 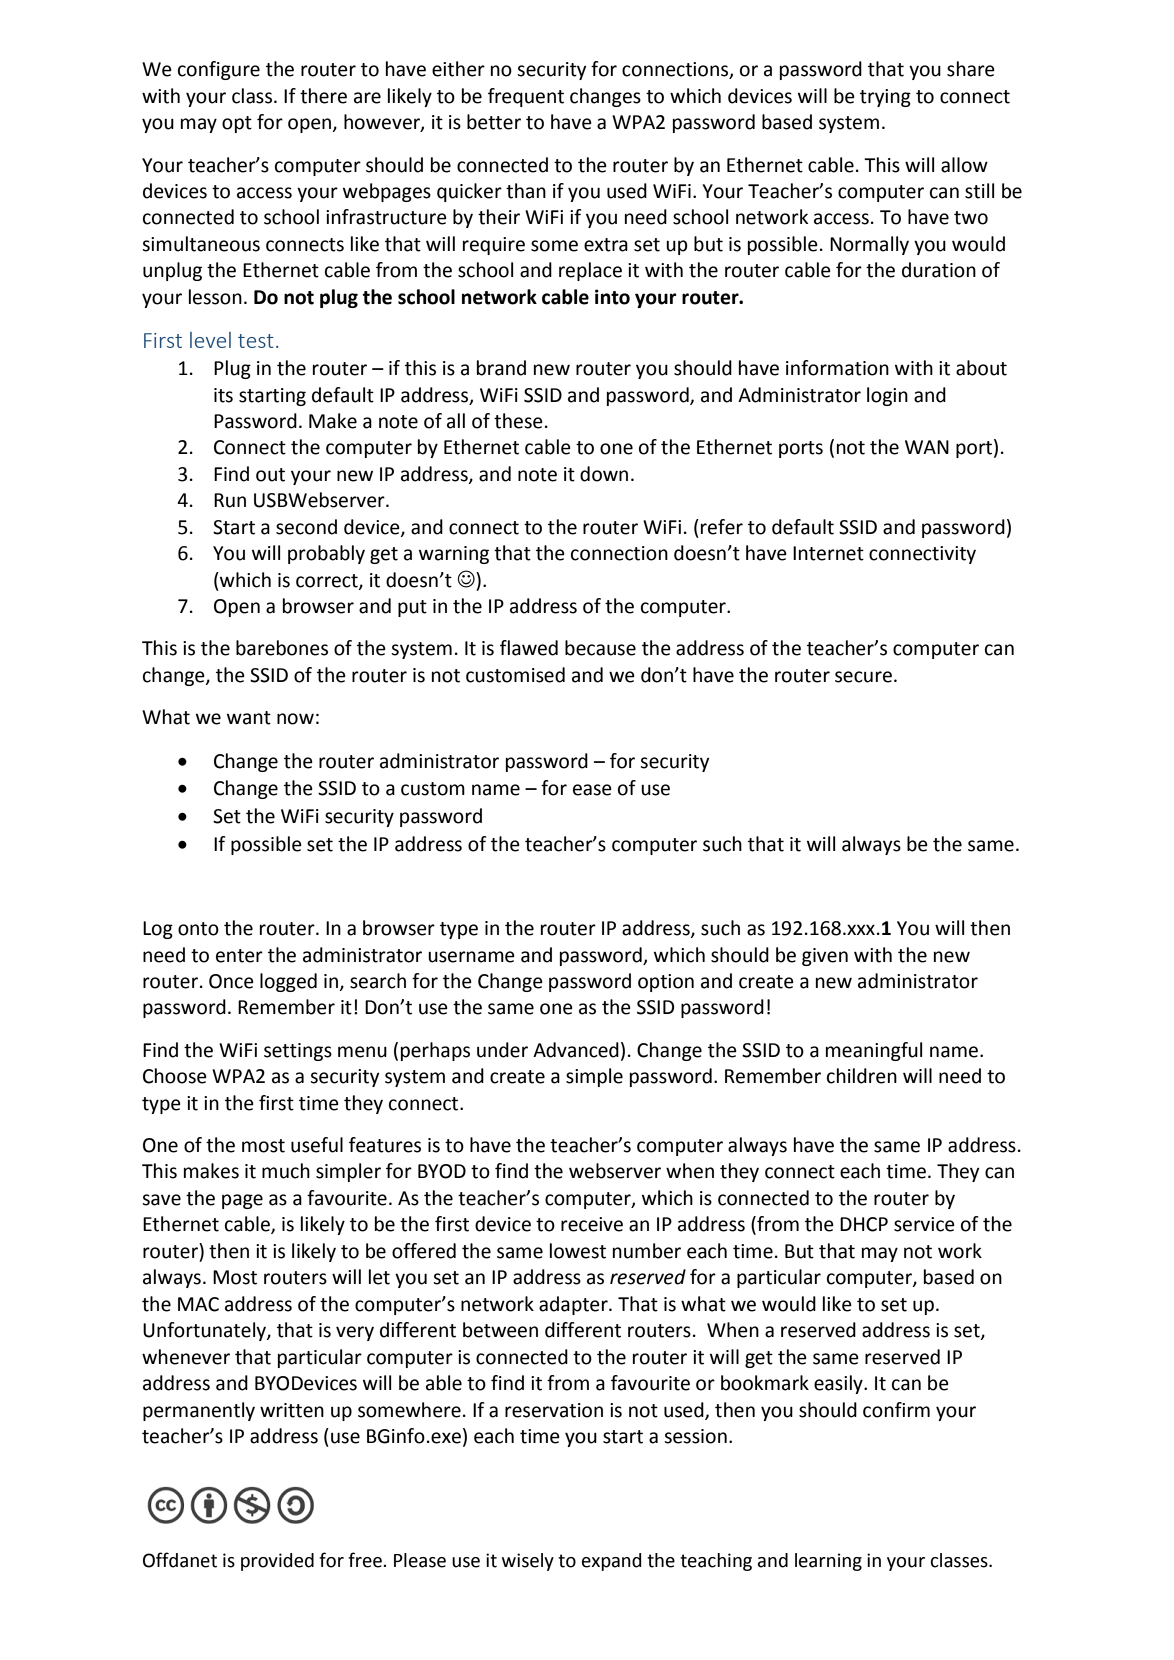 What do you see at coordinates (518, 421) in the screenshot?
I see `these` at bounding box center [518, 421].
